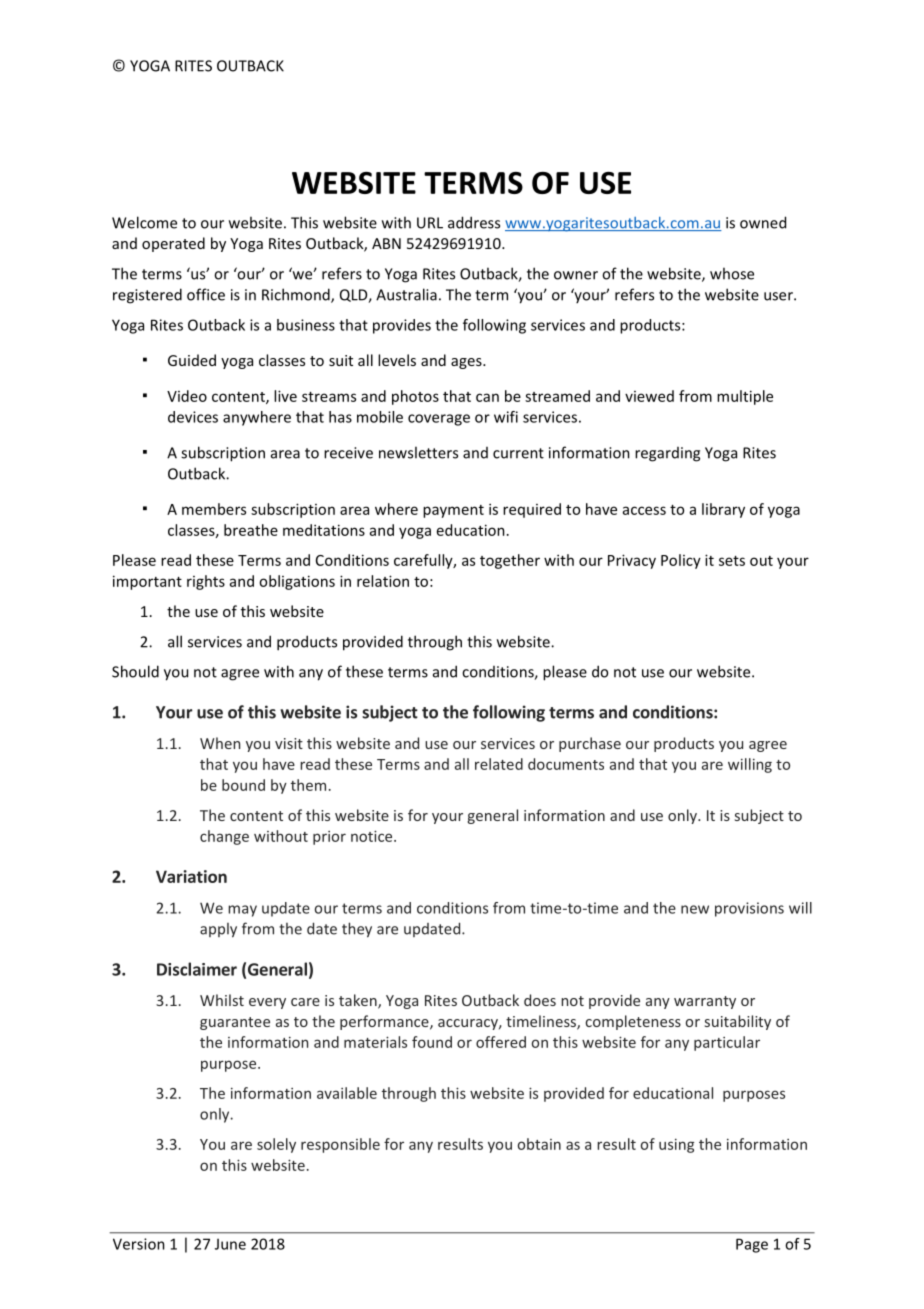 This page has width=924, height=1309. Describe the element at coordinates (732, 273) in the page. I see `whose` at that location.
